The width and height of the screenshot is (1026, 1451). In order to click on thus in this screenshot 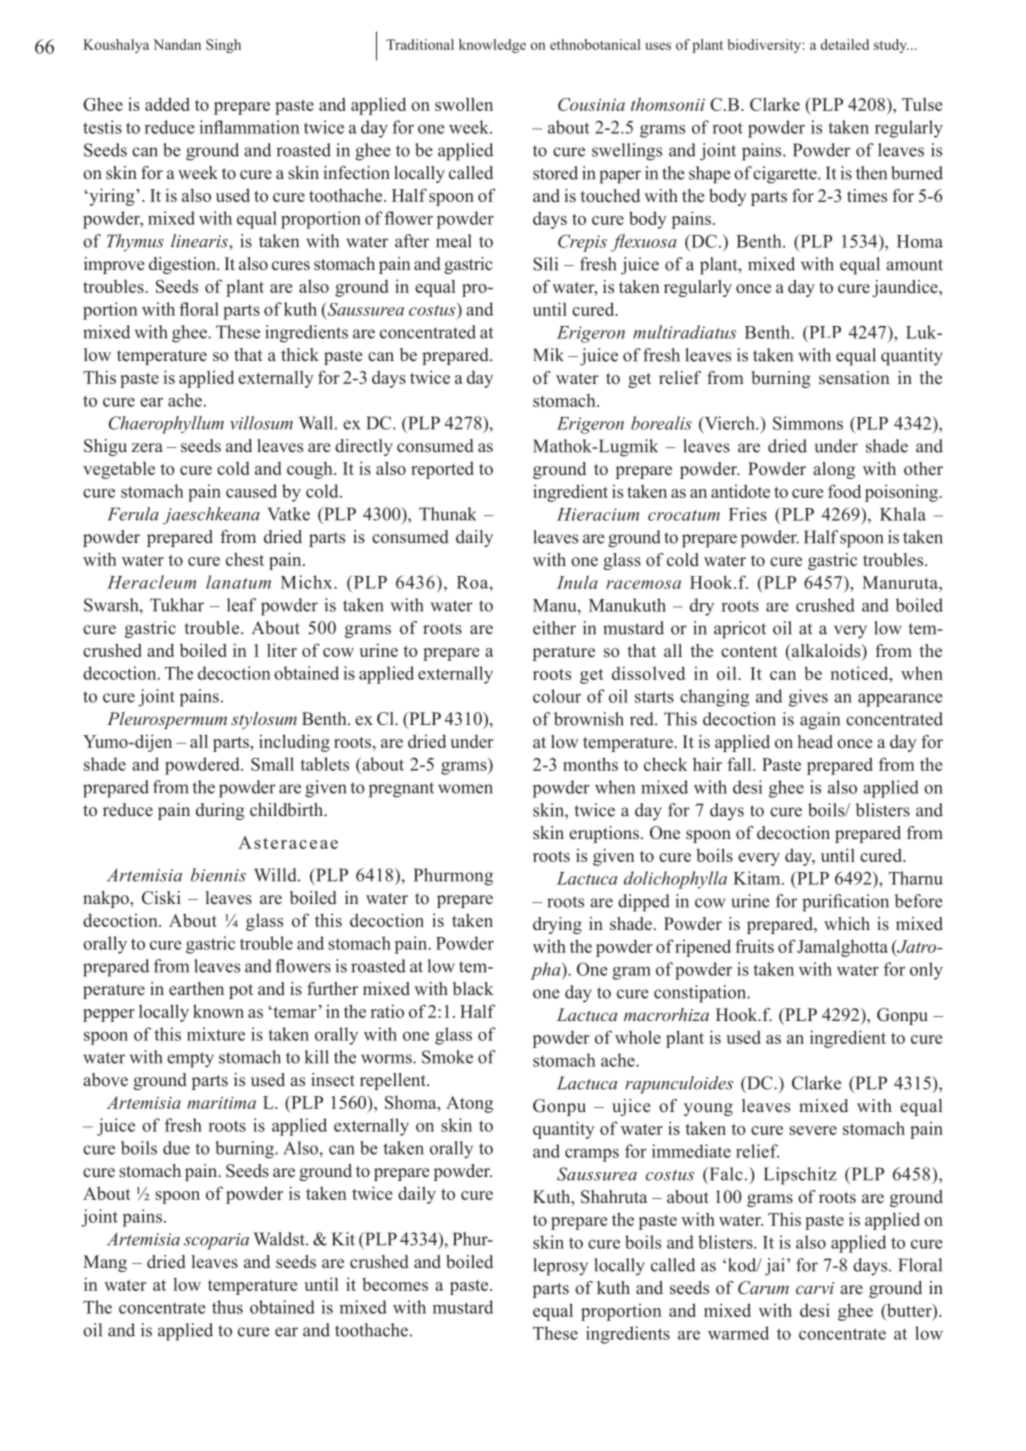, I will do `click(227, 1307)`.
